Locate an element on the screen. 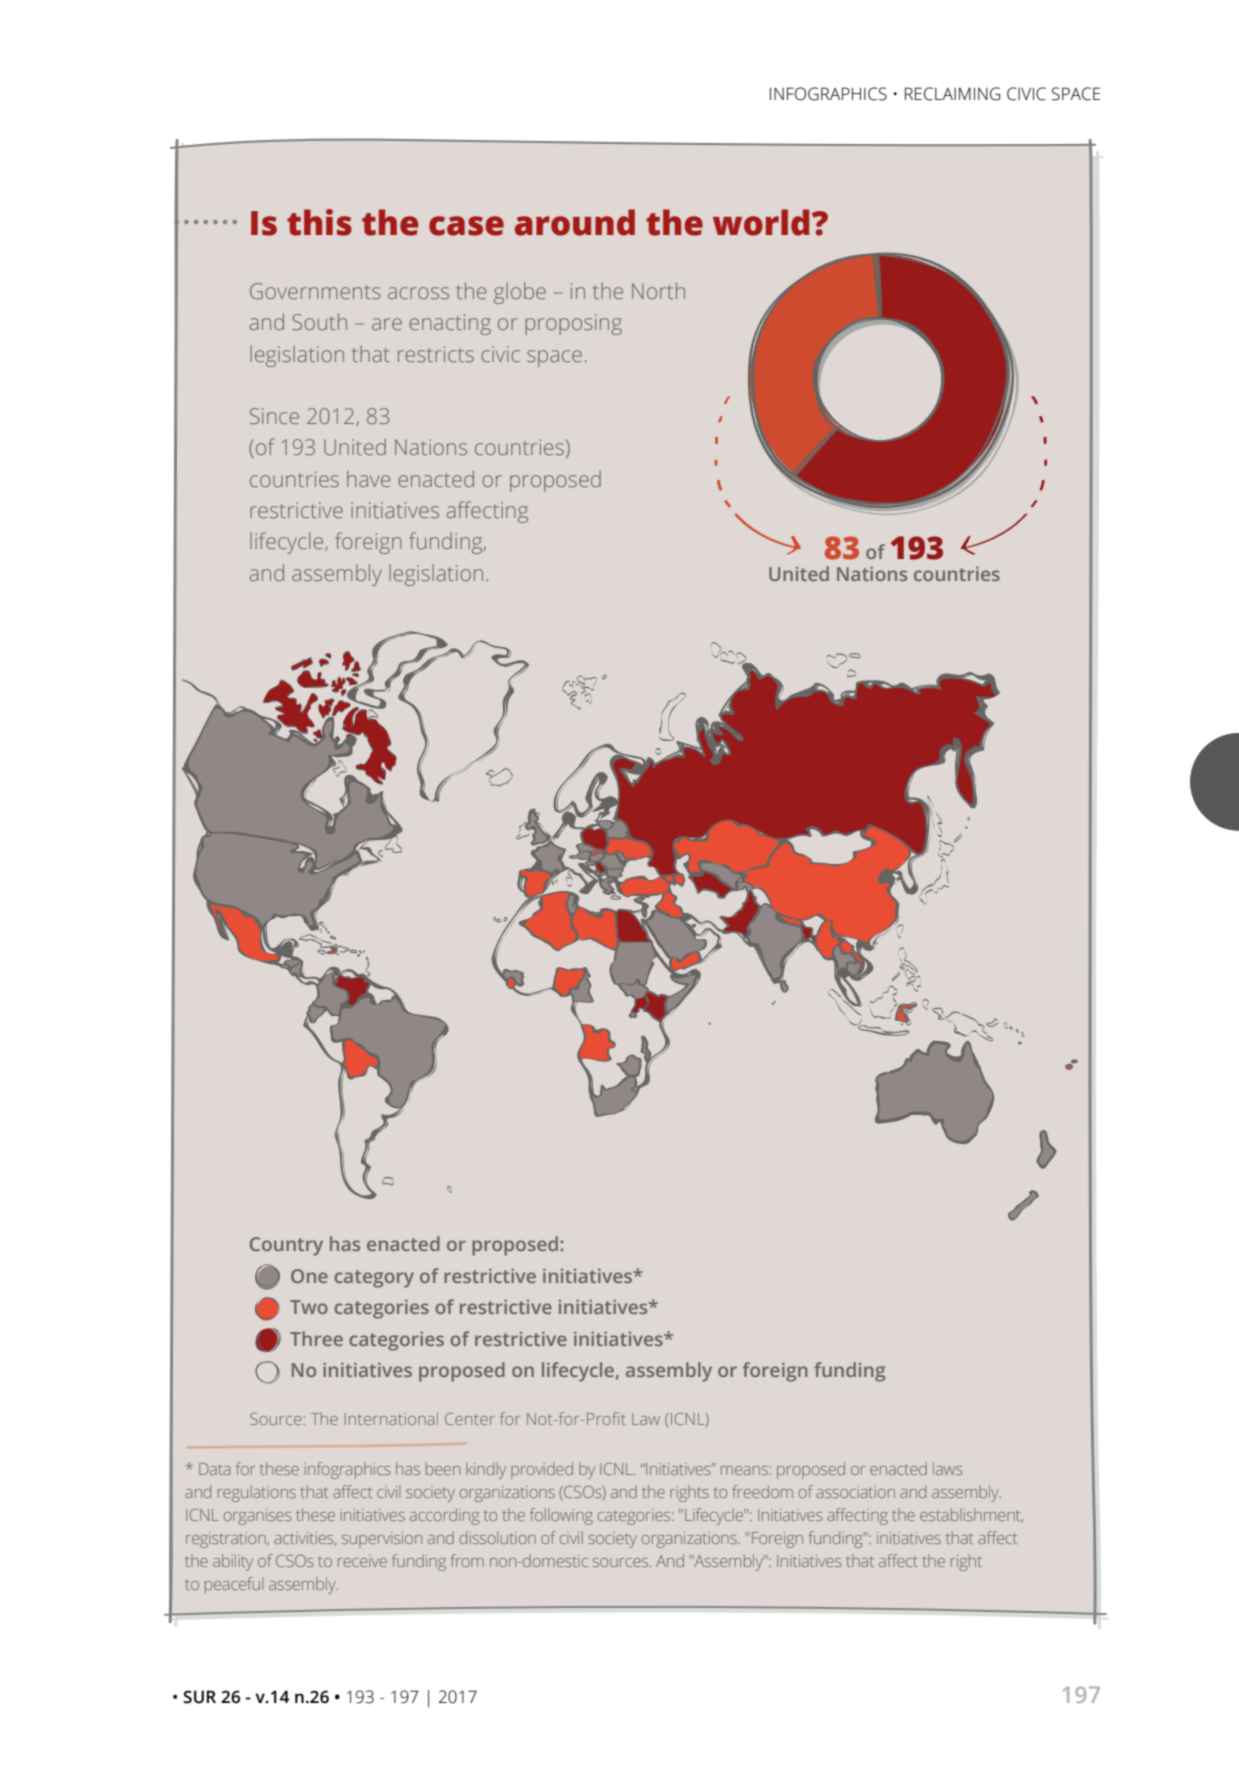  this is located at coordinates (319, 222).
